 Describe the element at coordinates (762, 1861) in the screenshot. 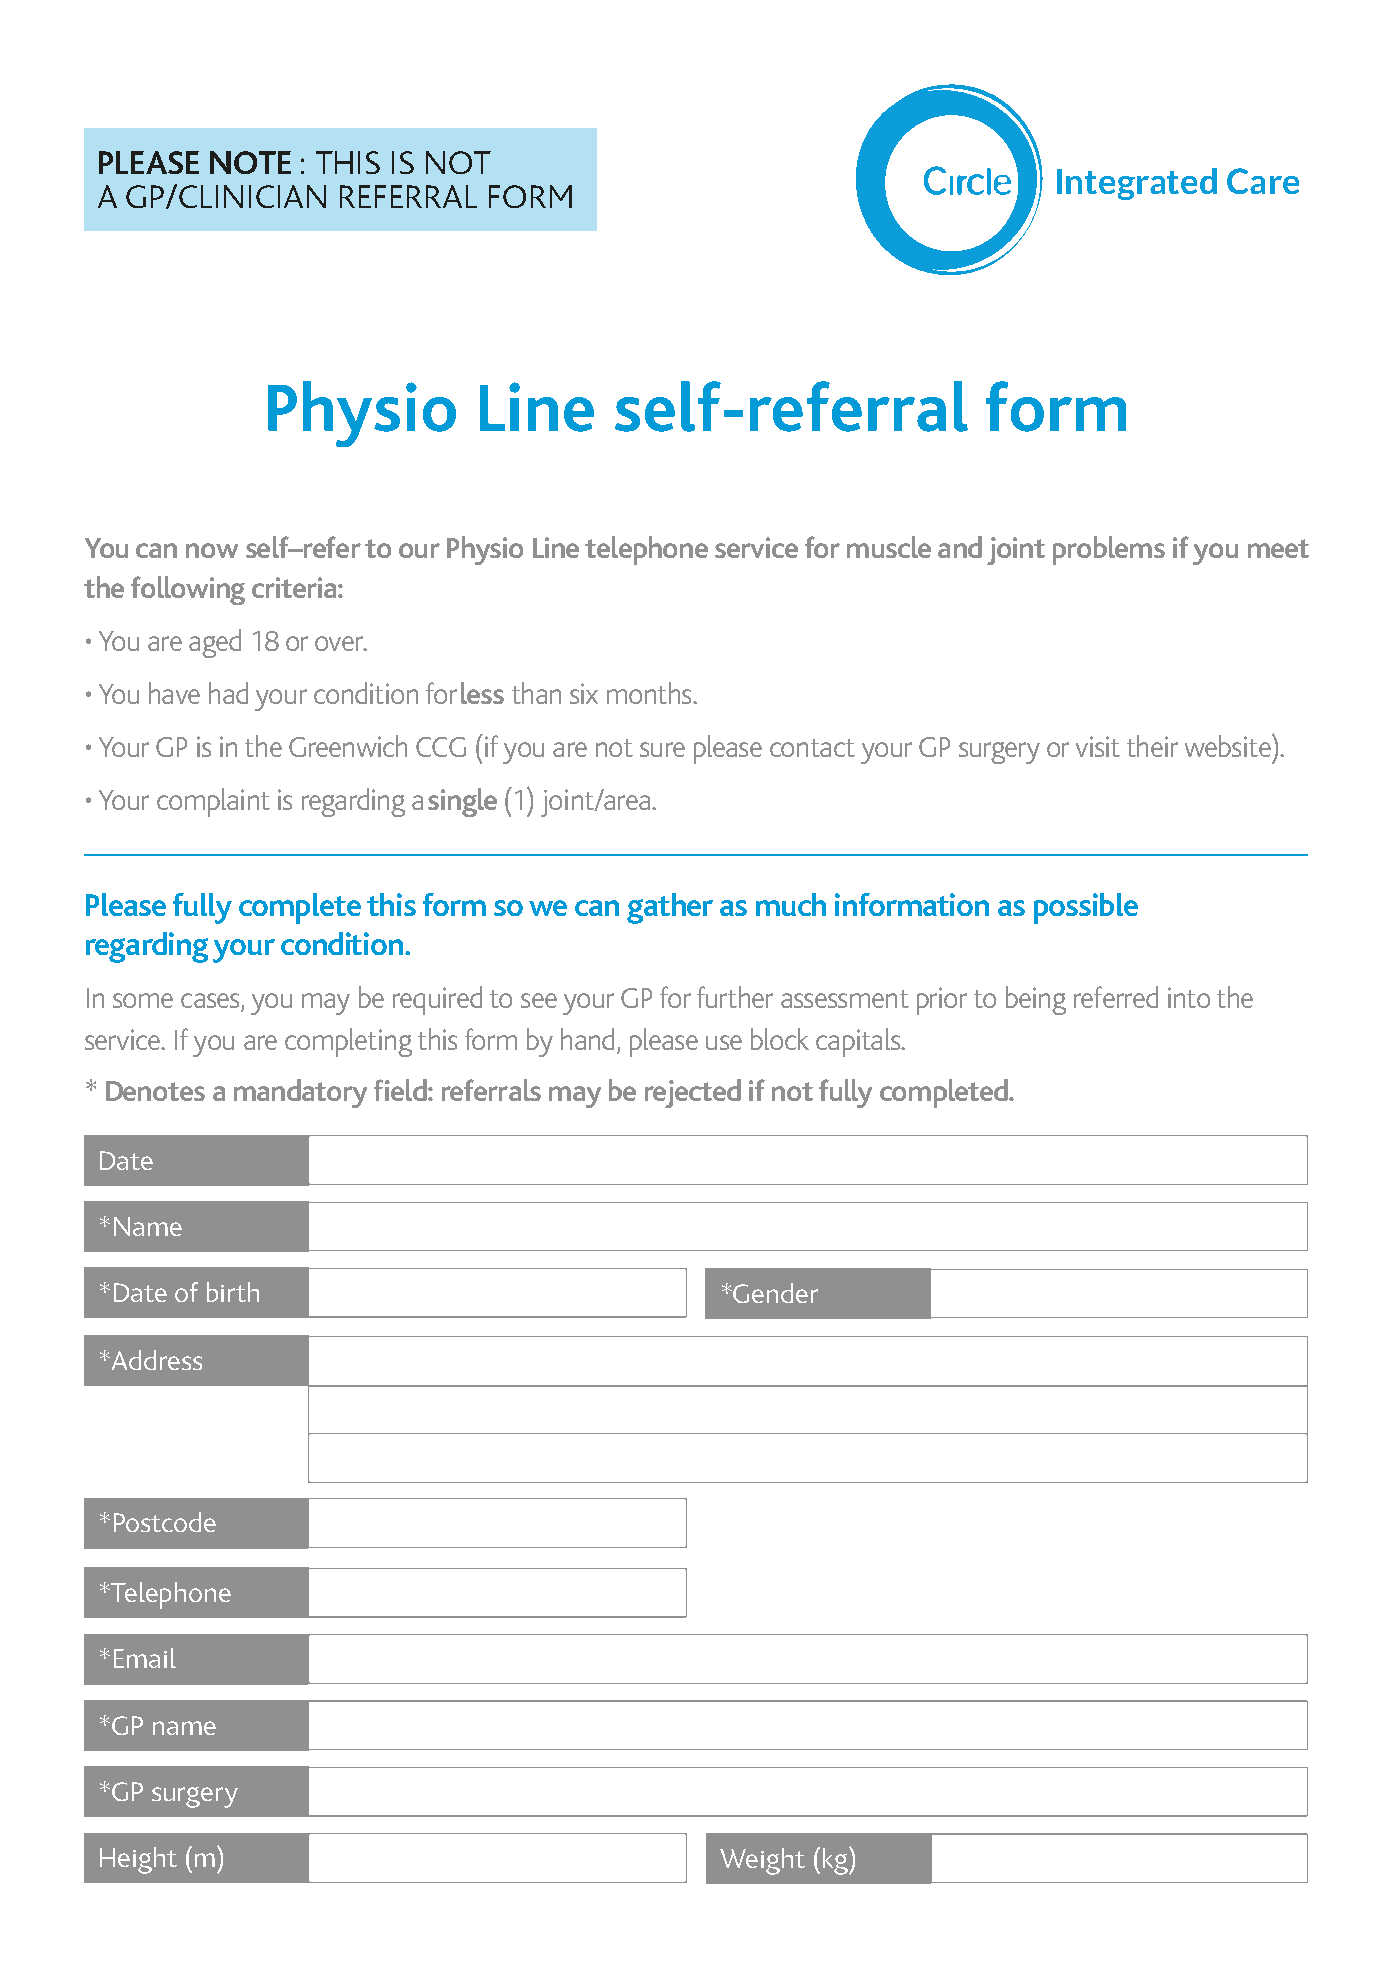

I see `Weight` at that location.
